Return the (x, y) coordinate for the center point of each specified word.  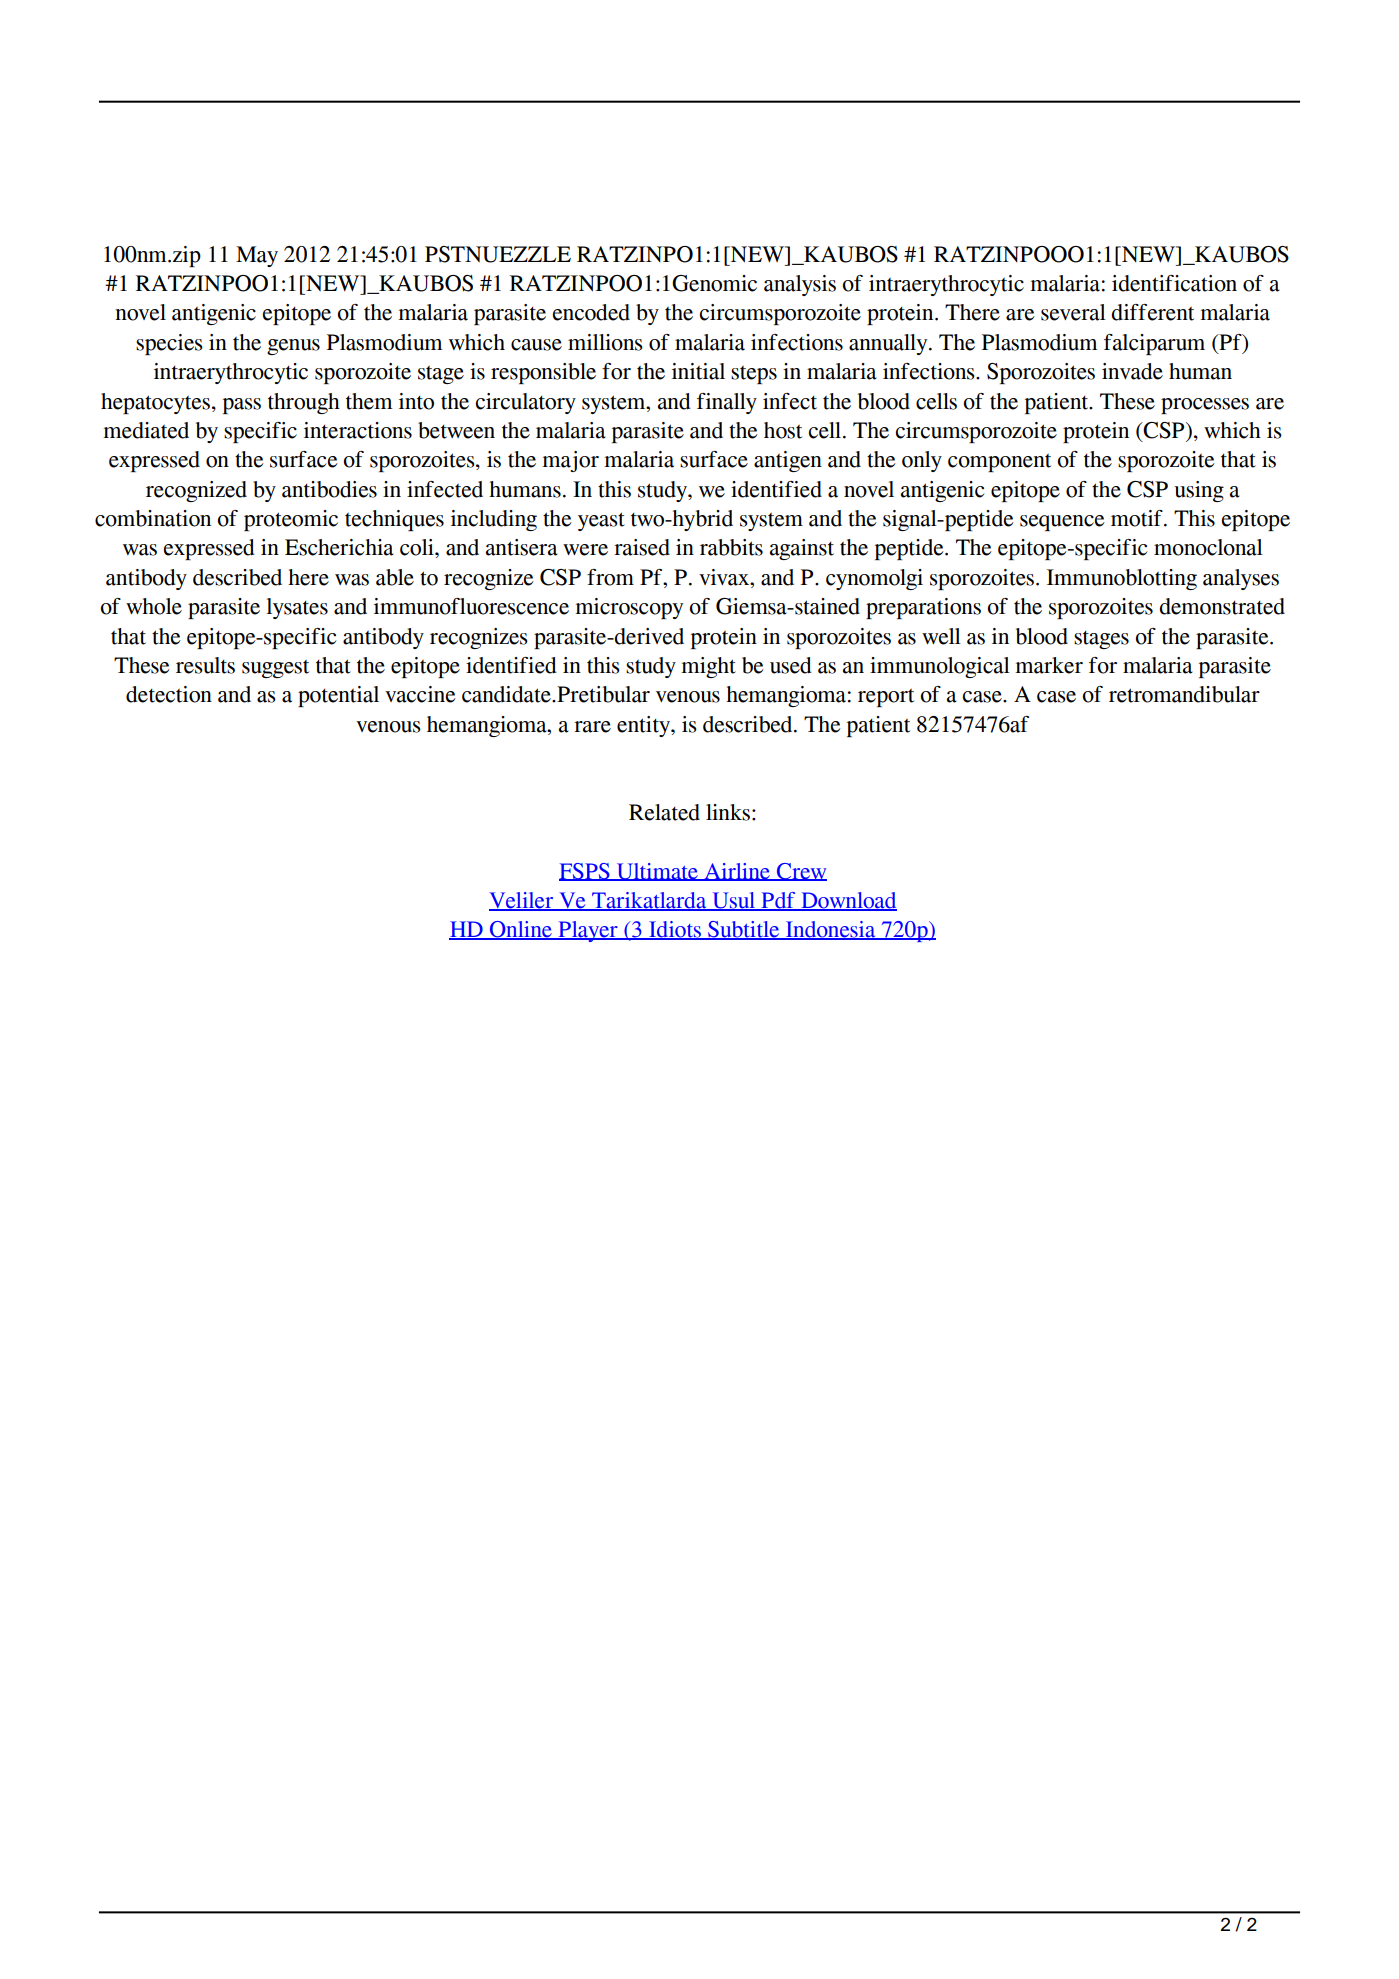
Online (521, 930)
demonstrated (1222, 606)
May (257, 256)
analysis (800, 285)
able (395, 577)
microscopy (629, 608)
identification (1174, 283)
